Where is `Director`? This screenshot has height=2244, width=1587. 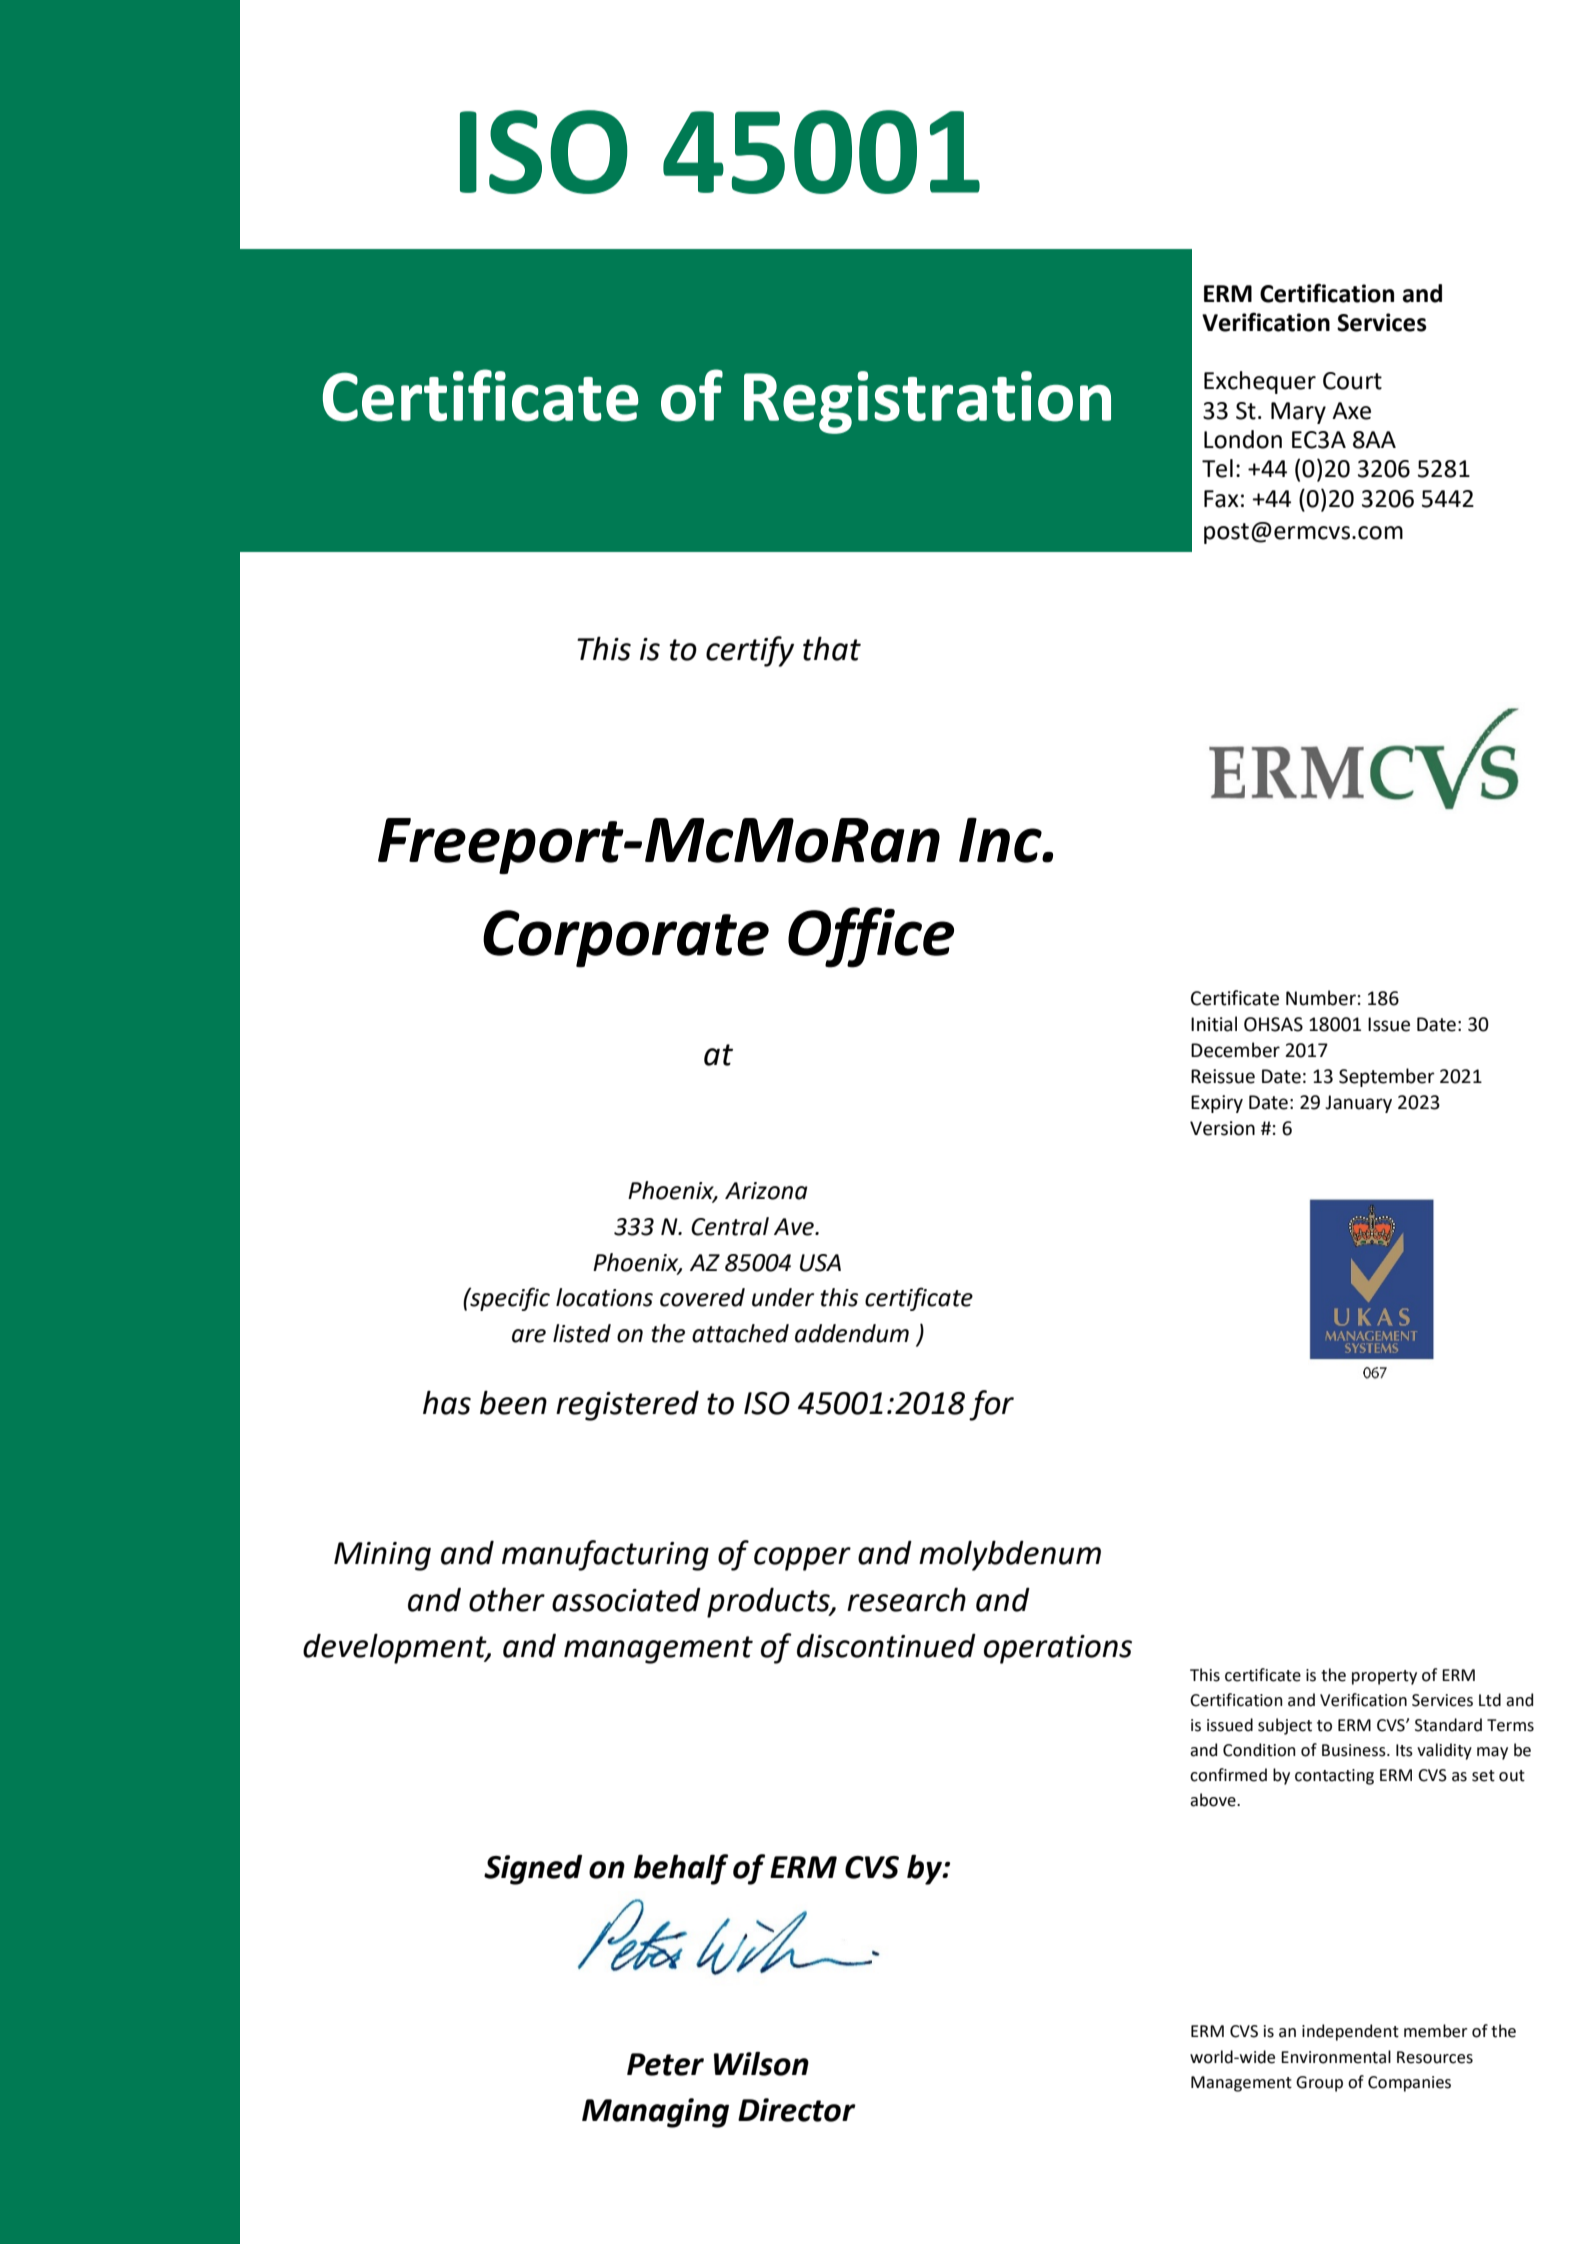 Director is located at coordinates (797, 2110).
